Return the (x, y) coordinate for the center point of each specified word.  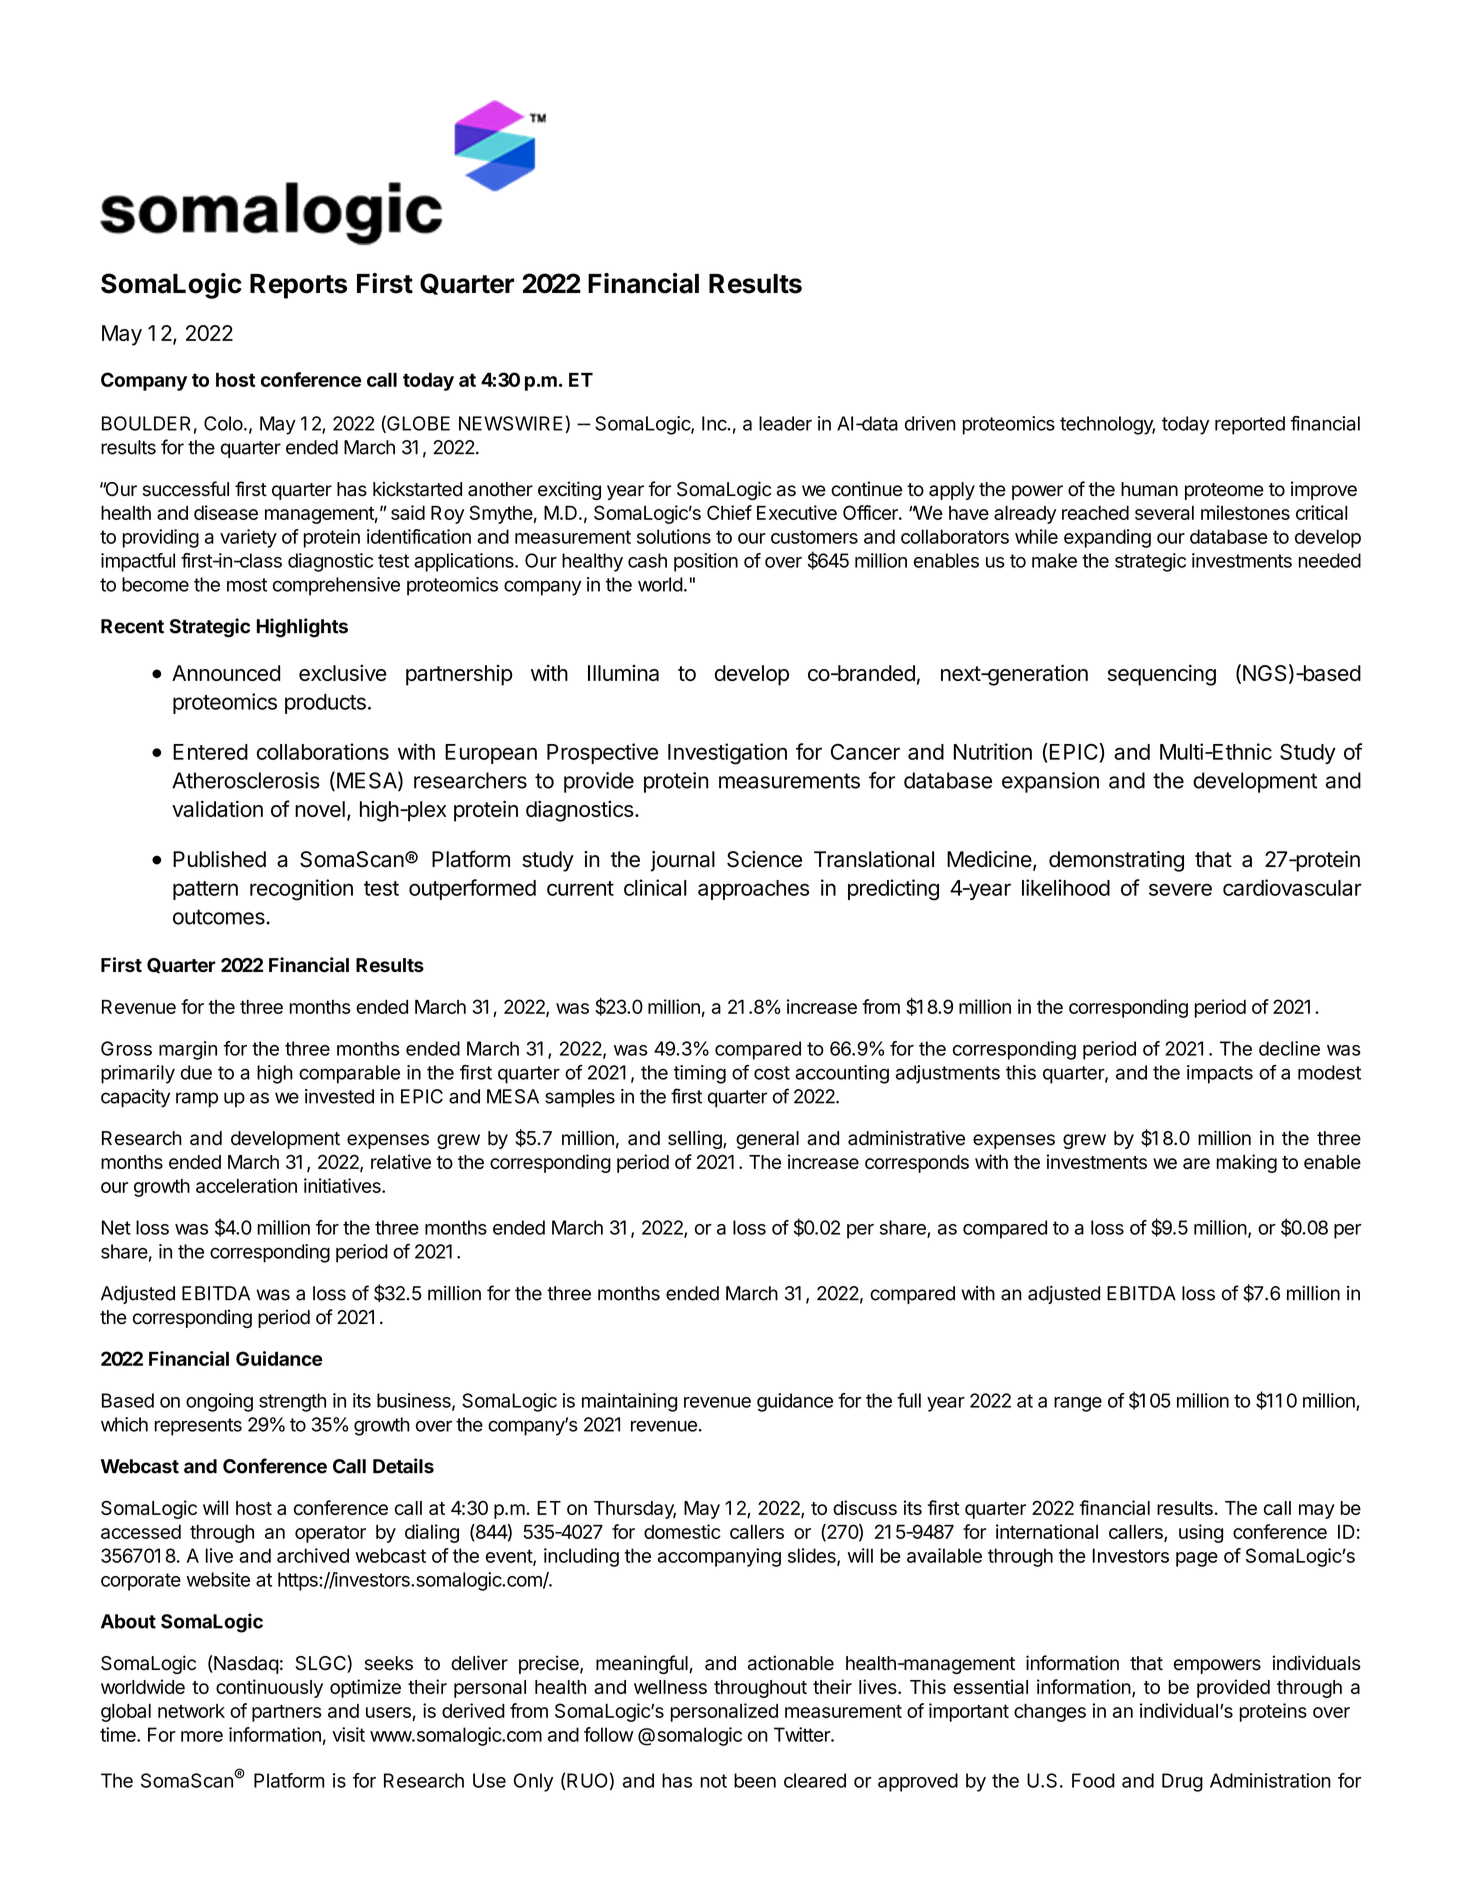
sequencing (1162, 675)
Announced (226, 673)
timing (700, 1074)
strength (292, 1402)
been (755, 1780)
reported (1250, 425)
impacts (1220, 1074)
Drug (1182, 1782)
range (1078, 1404)
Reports (298, 286)
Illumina (623, 673)
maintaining (629, 1402)
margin (188, 1050)
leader (785, 423)
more (202, 1736)
